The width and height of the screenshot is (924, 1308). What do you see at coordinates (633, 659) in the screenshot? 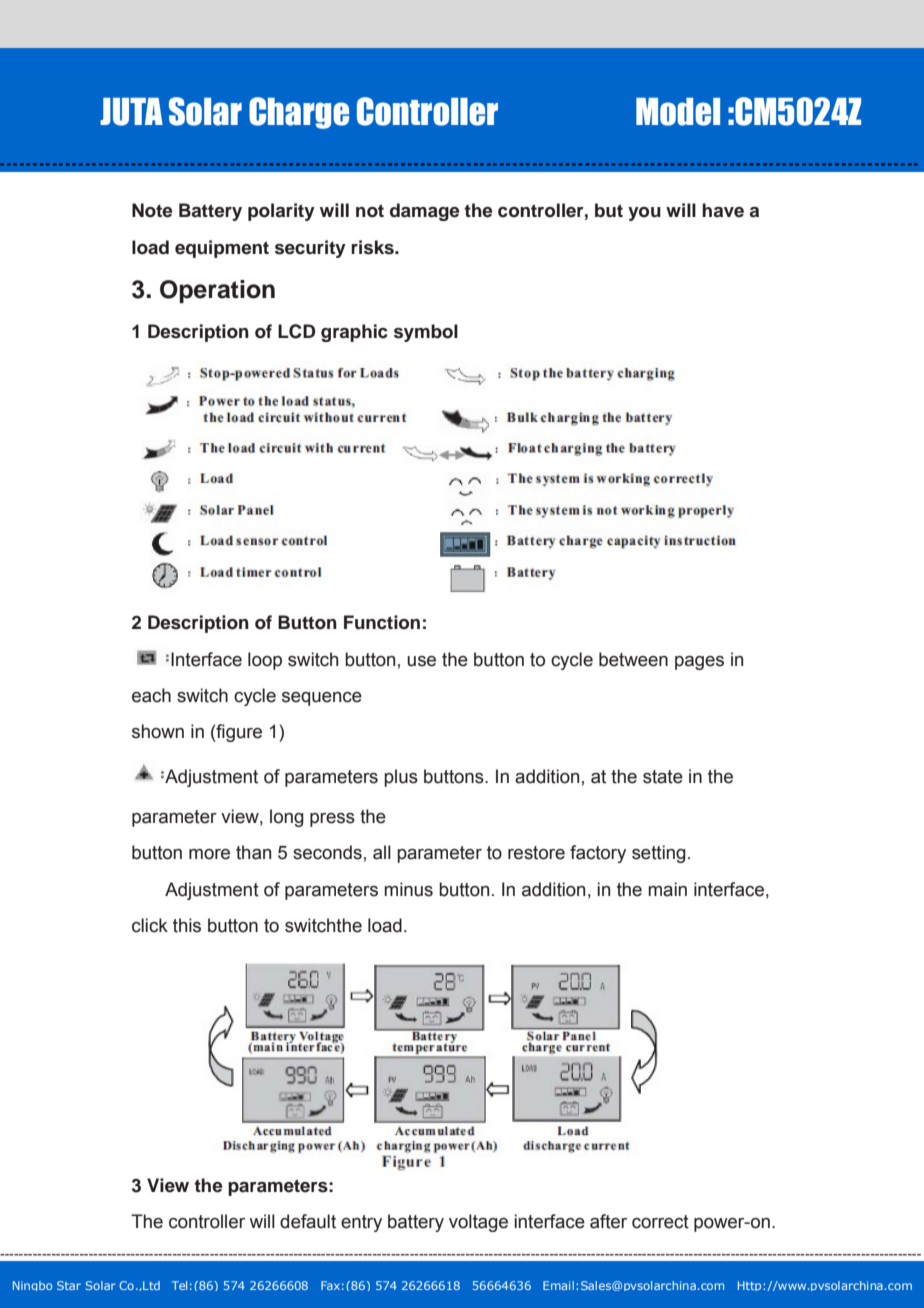
I see `between` at bounding box center [633, 659].
